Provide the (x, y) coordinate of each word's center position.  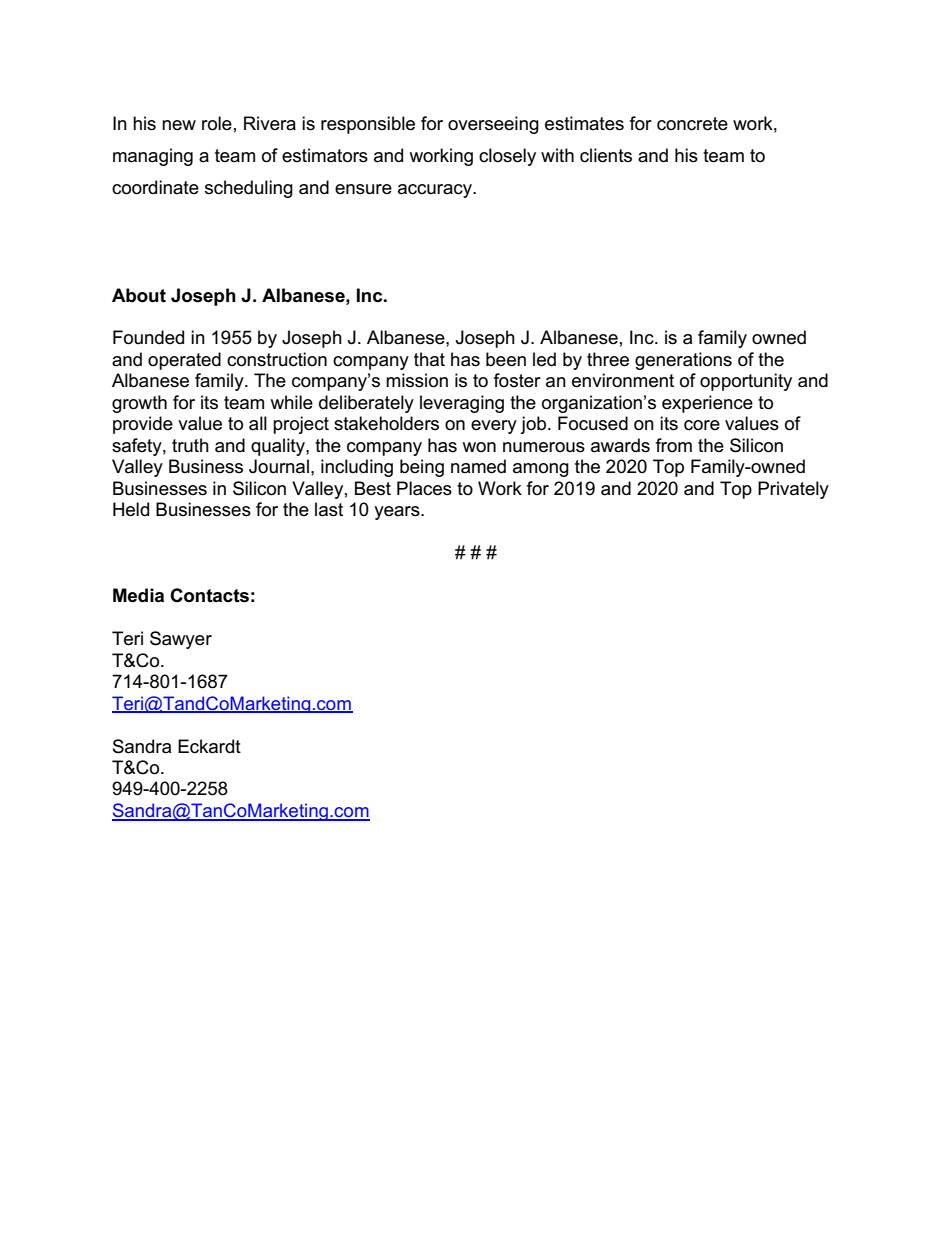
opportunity (746, 382)
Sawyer (181, 640)
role (217, 123)
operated (184, 361)
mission (417, 380)
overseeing (493, 125)
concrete (692, 124)
